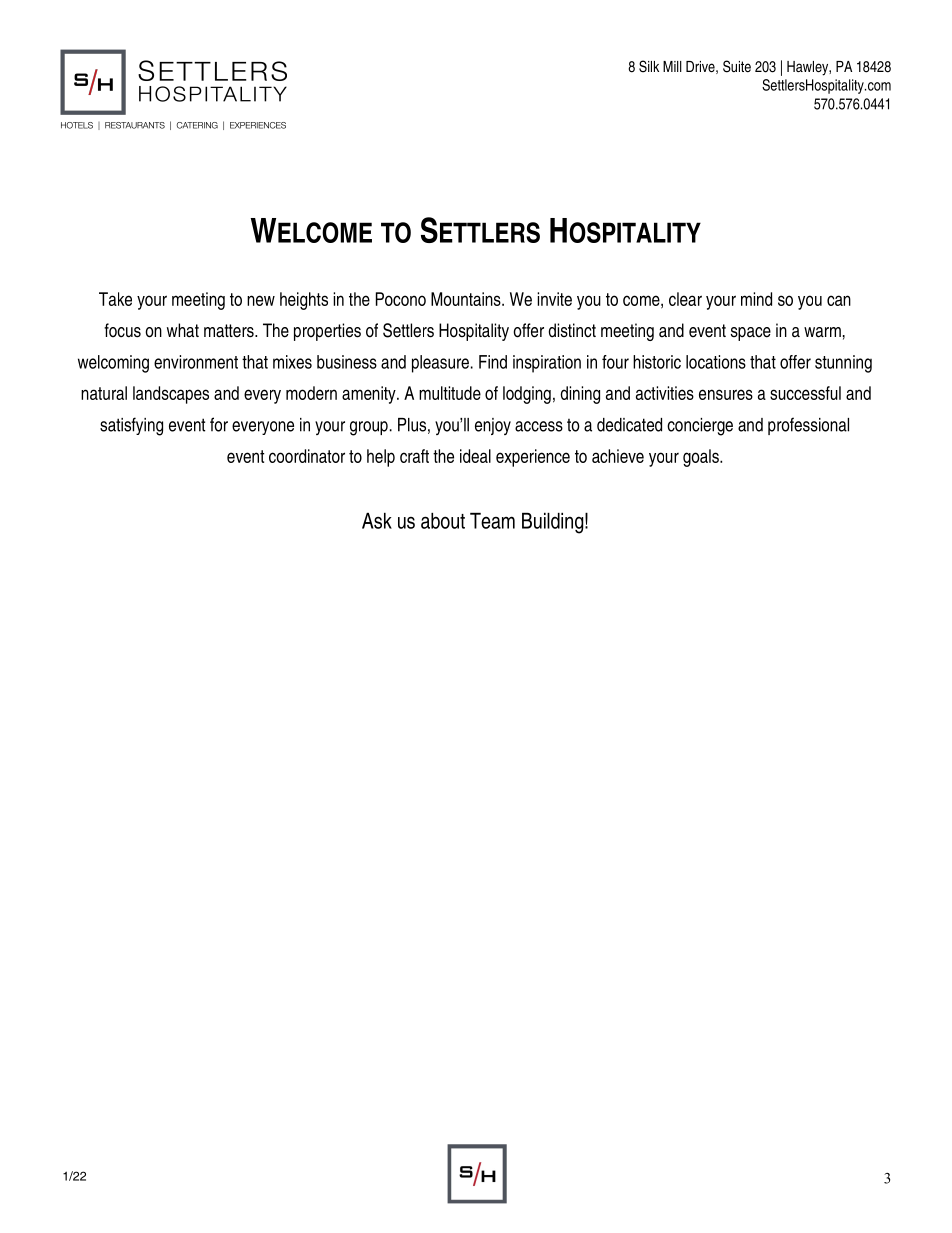 This screenshot has width=952, height=1233. Describe the element at coordinates (756, 299) in the screenshot. I see `mind` at that location.
